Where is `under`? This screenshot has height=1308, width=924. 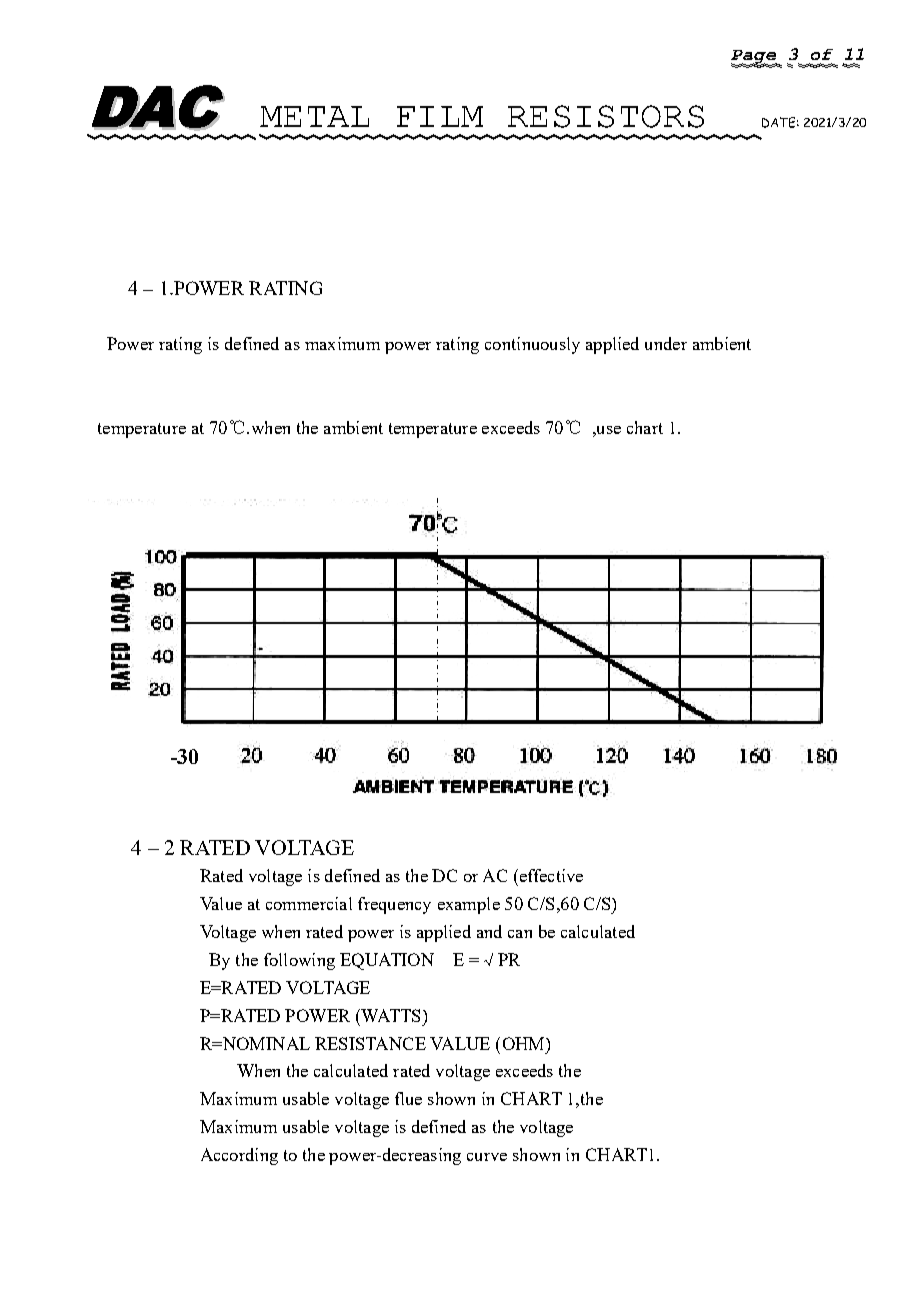 under is located at coordinates (666, 343).
